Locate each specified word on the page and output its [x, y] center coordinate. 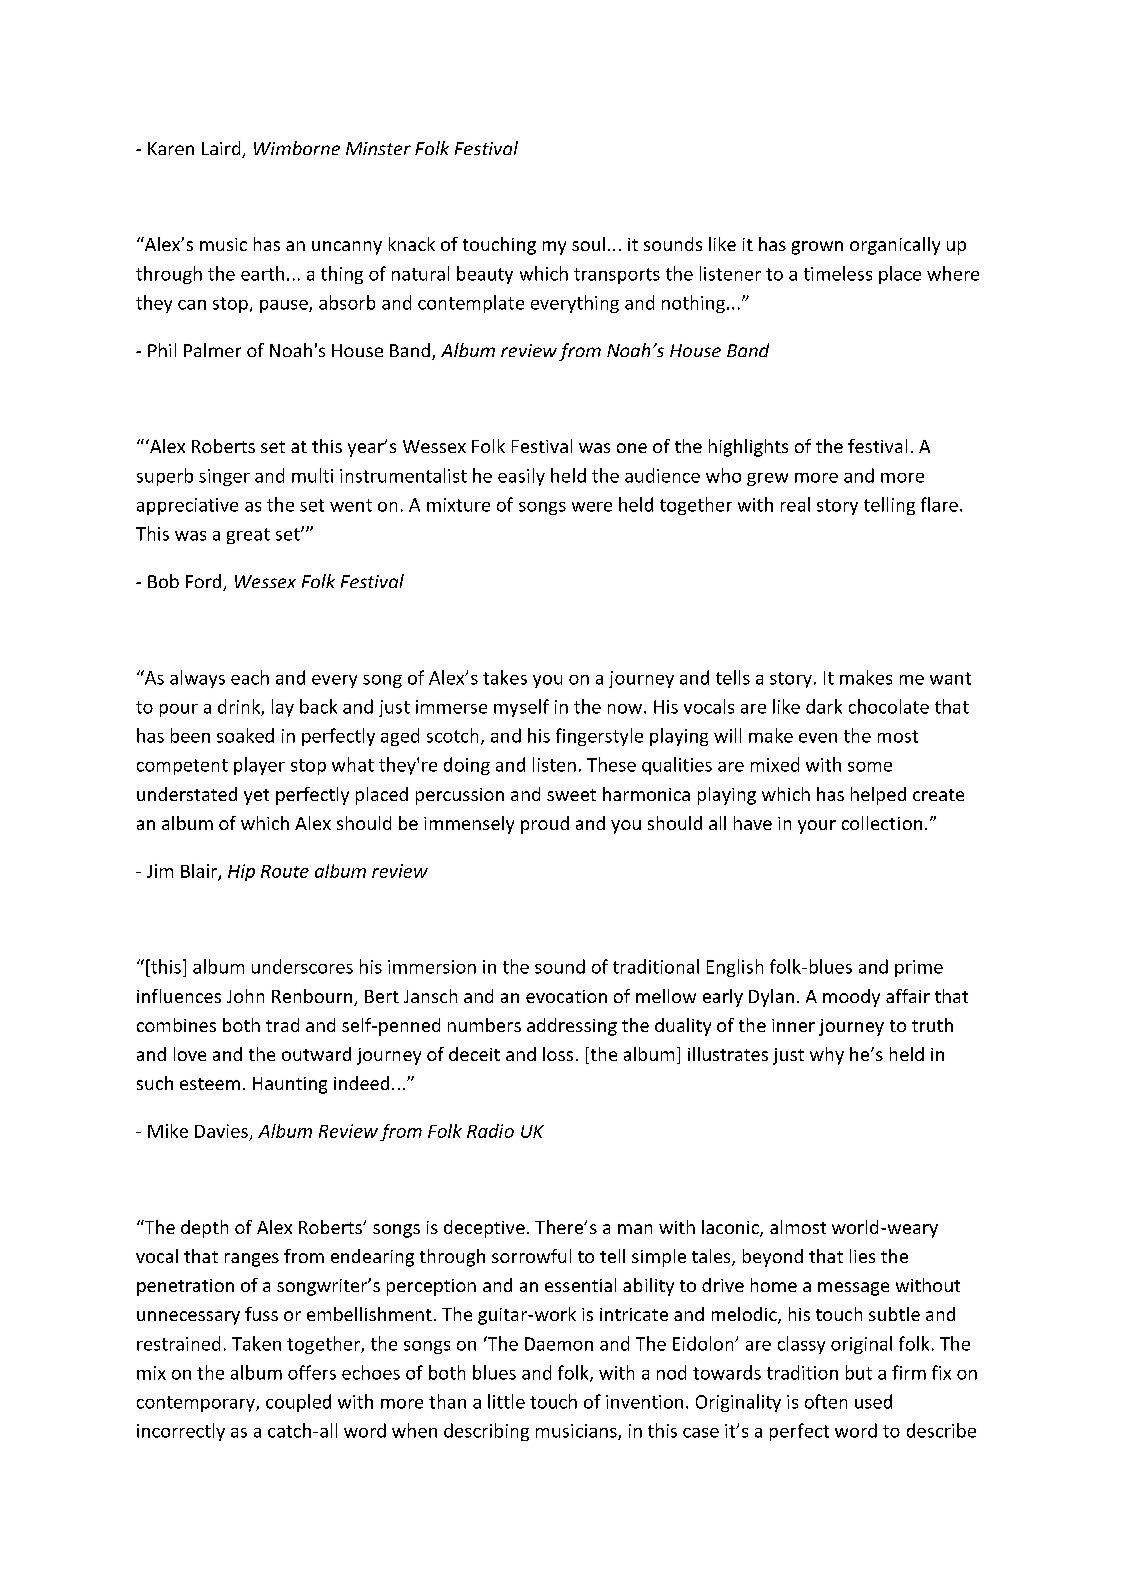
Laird [222, 149]
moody [851, 998]
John [245, 996]
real [795, 504]
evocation [566, 996]
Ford [205, 582]
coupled [298, 1403]
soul [588, 244]
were [592, 507]
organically [895, 246]
